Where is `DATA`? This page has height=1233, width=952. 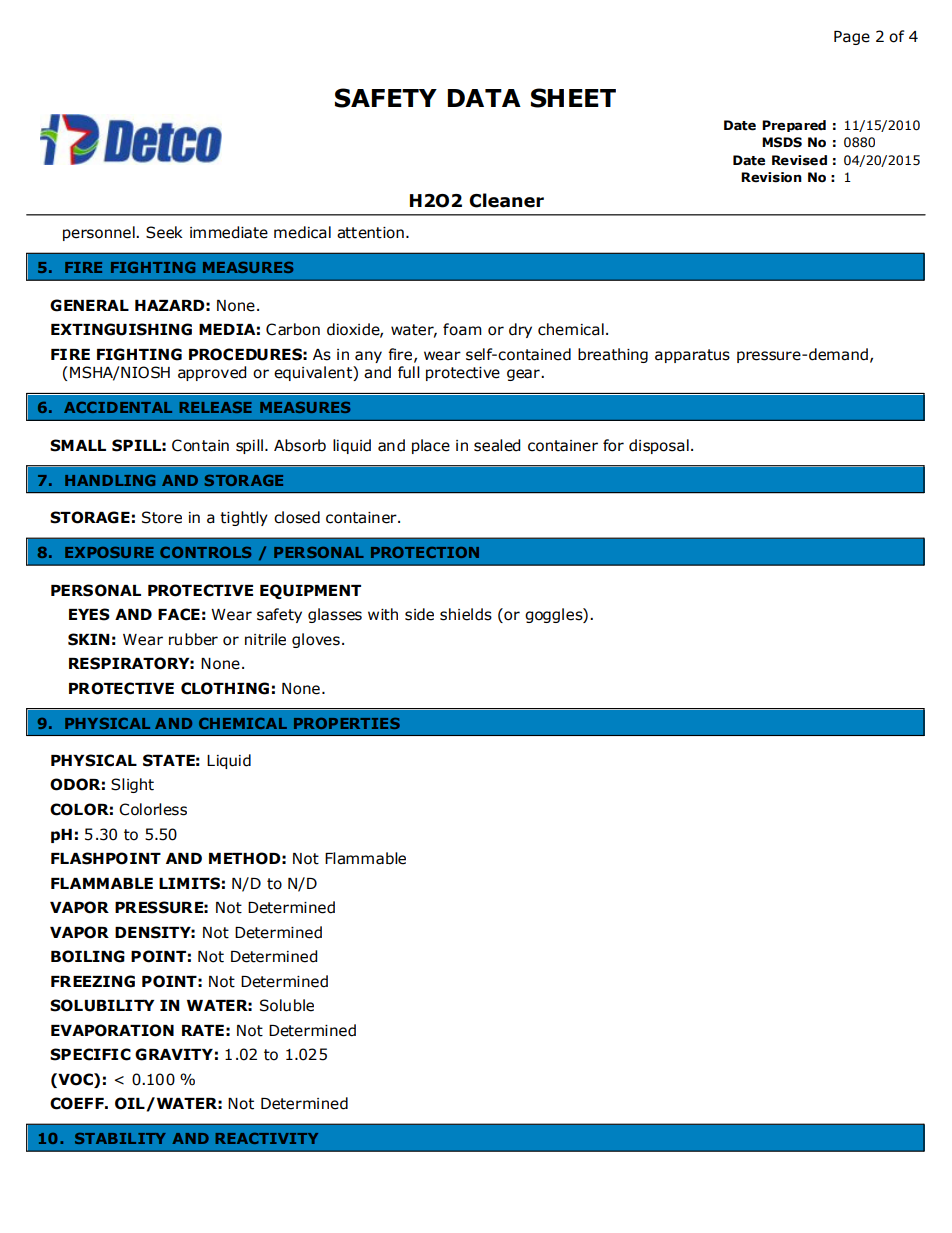 DATA is located at coordinates (484, 98).
